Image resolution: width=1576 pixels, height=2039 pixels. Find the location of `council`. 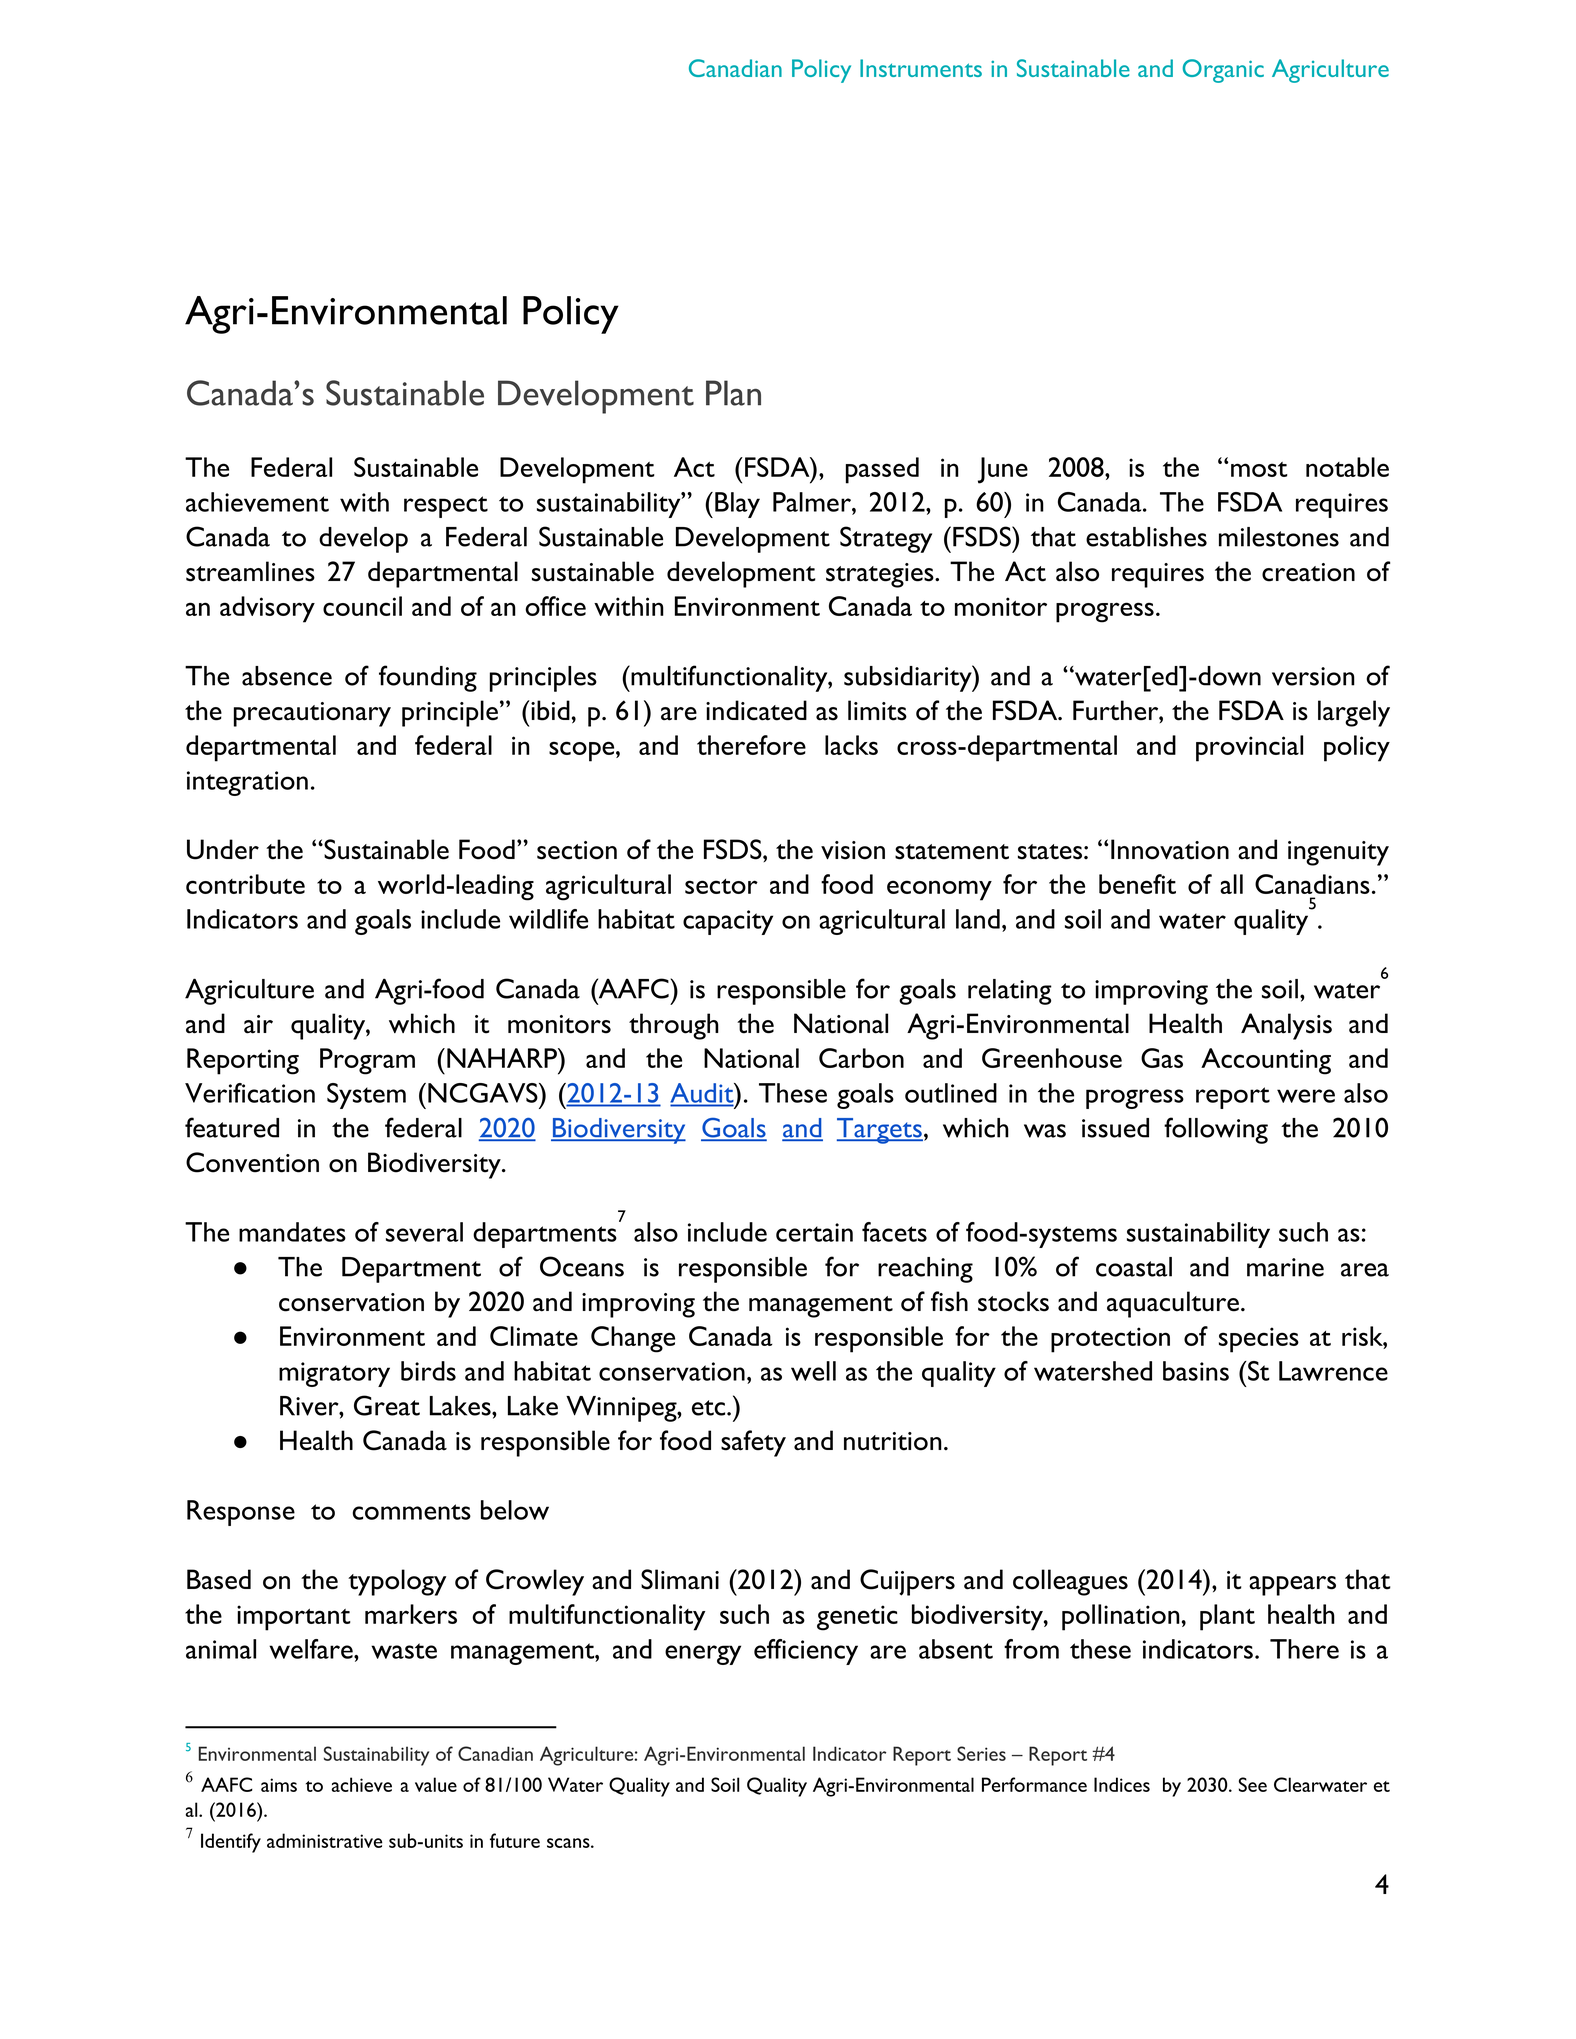

council is located at coordinates (362, 606).
